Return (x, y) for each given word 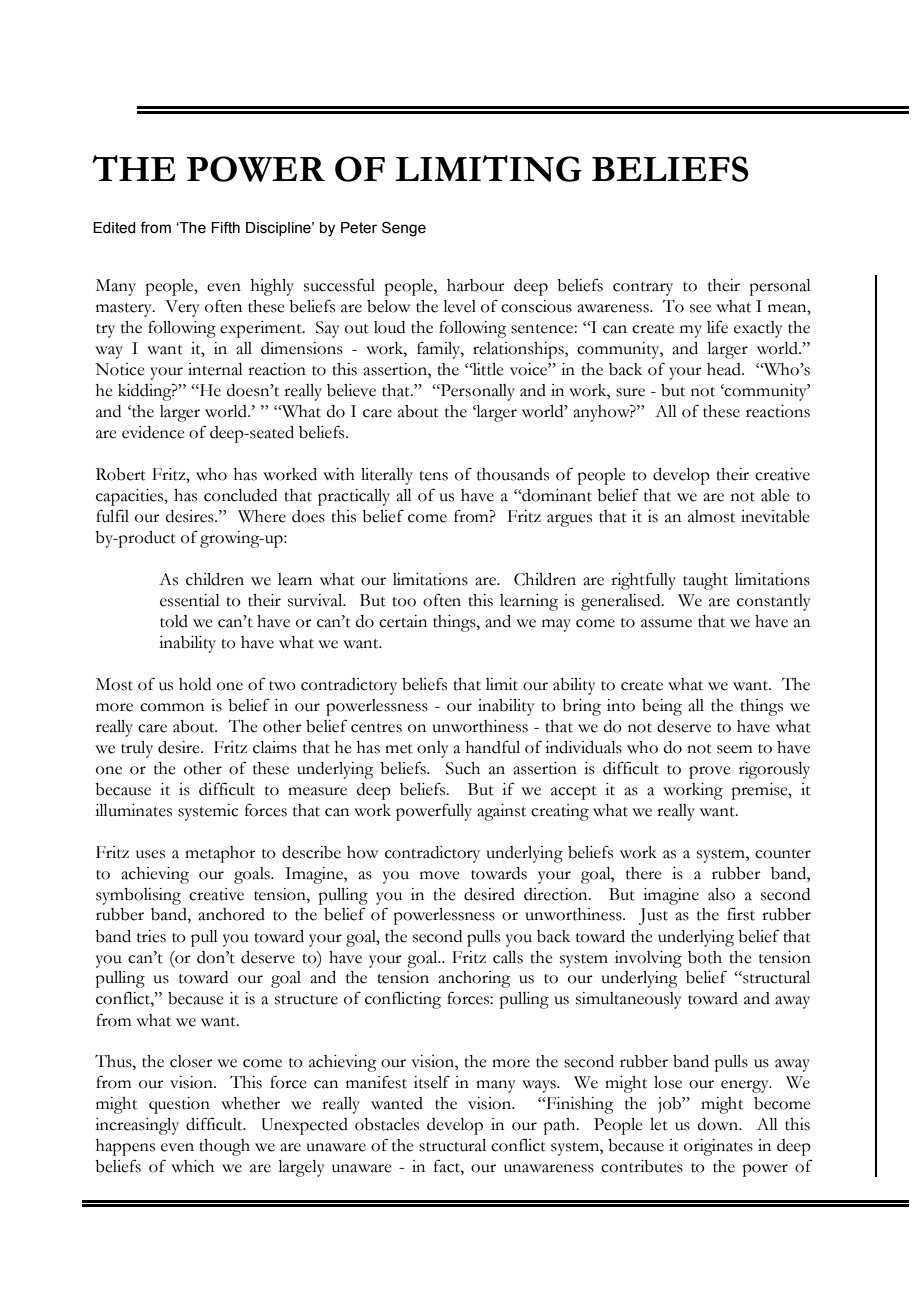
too (404, 602)
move (440, 875)
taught (705, 581)
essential (190, 600)
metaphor (220, 854)
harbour (476, 285)
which (192, 1166)
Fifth (225, 227)
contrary (643, 289)
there (644, 873)
